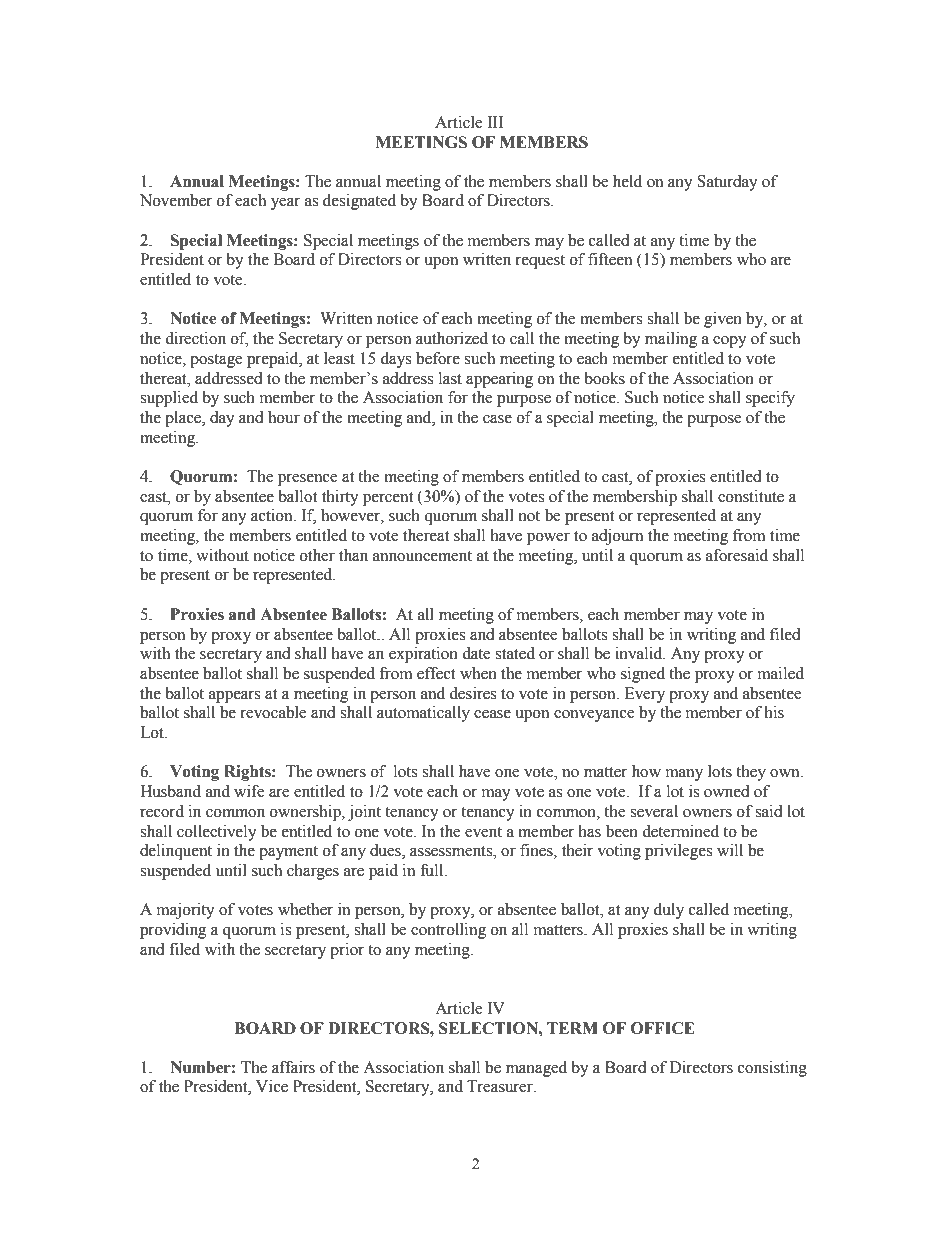  I want to click on year, so click(285, 204).
